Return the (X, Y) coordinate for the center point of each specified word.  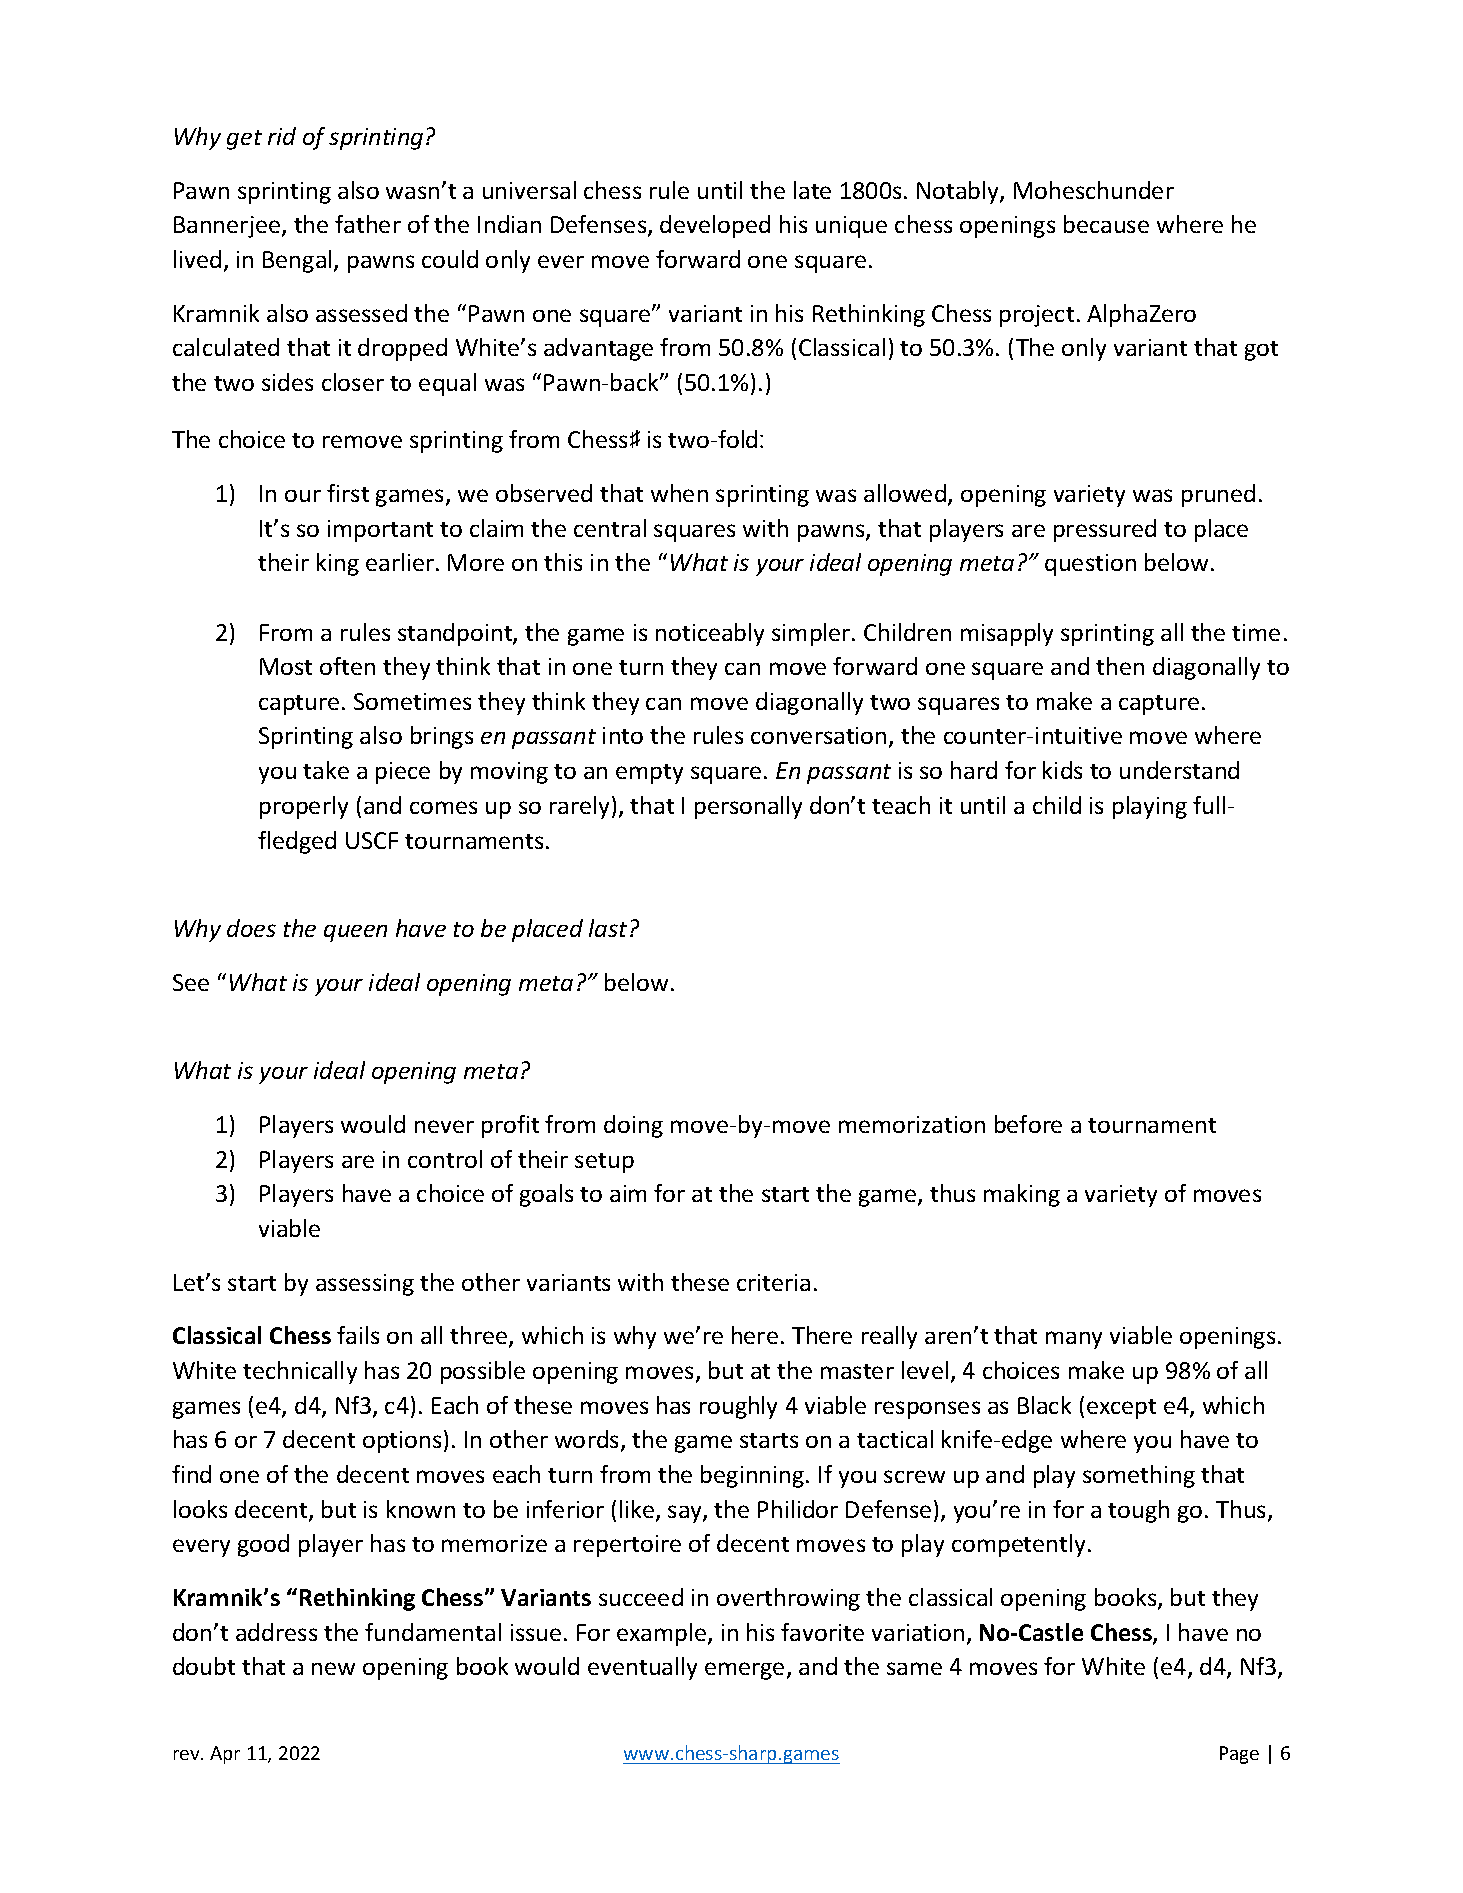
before (1028, 1124)
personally (748, 807)
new (333, 1668)
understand (1179, 770)
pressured (1105, 530)
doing (633, 1126)
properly (304, 807)
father (368, 224)
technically (300, 1372)
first (348, 493)
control (445, 1159)
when (679, 493)
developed (715, 226)
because (1106, 224)
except (1121, 1409)
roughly (738, 1407)
